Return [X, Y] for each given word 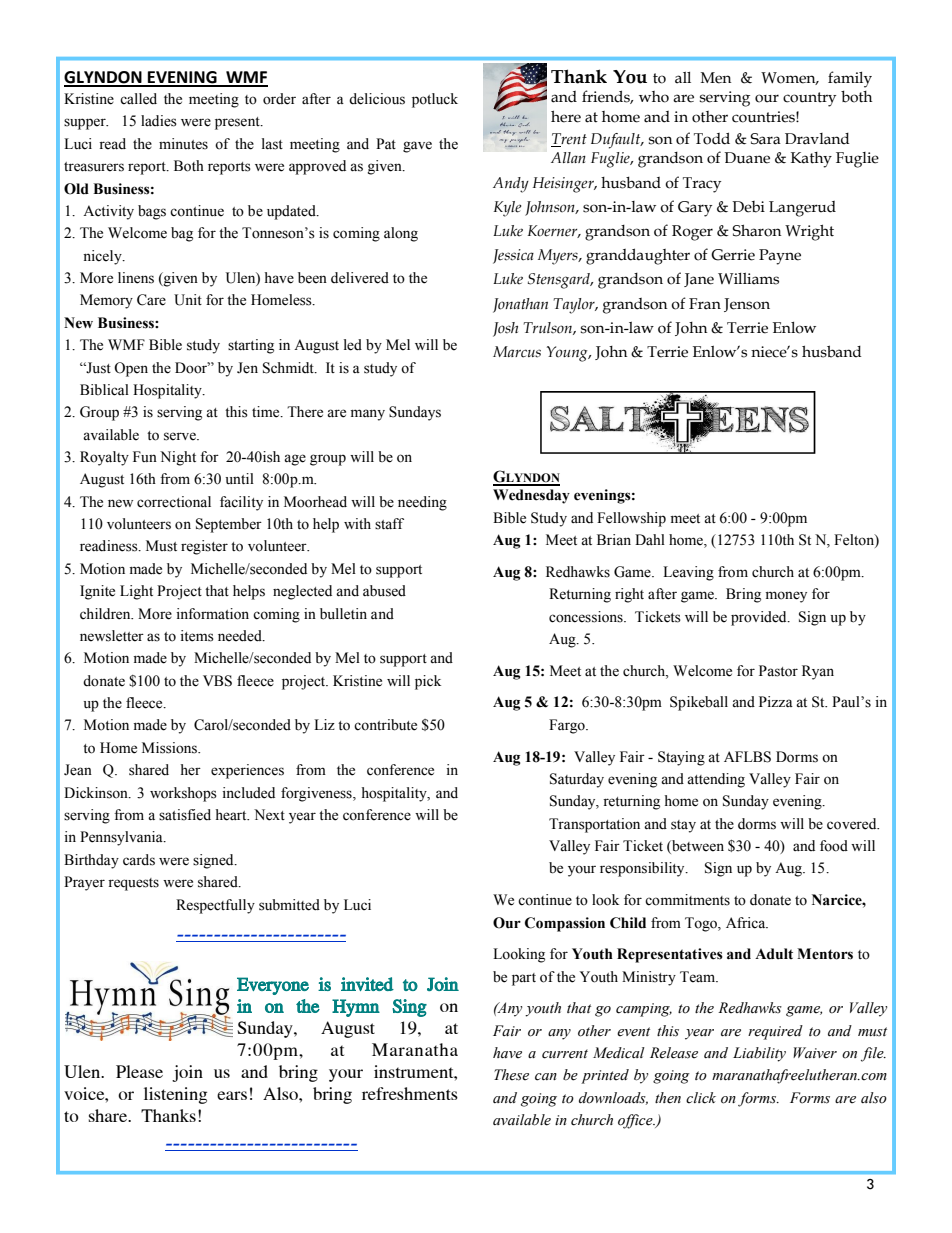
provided [760, 618]
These [511, 1075]
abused [384, 591]
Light [136, 592]
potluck [435, 100]
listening [175, 1095]
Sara [765, 139]
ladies [159, 121]
